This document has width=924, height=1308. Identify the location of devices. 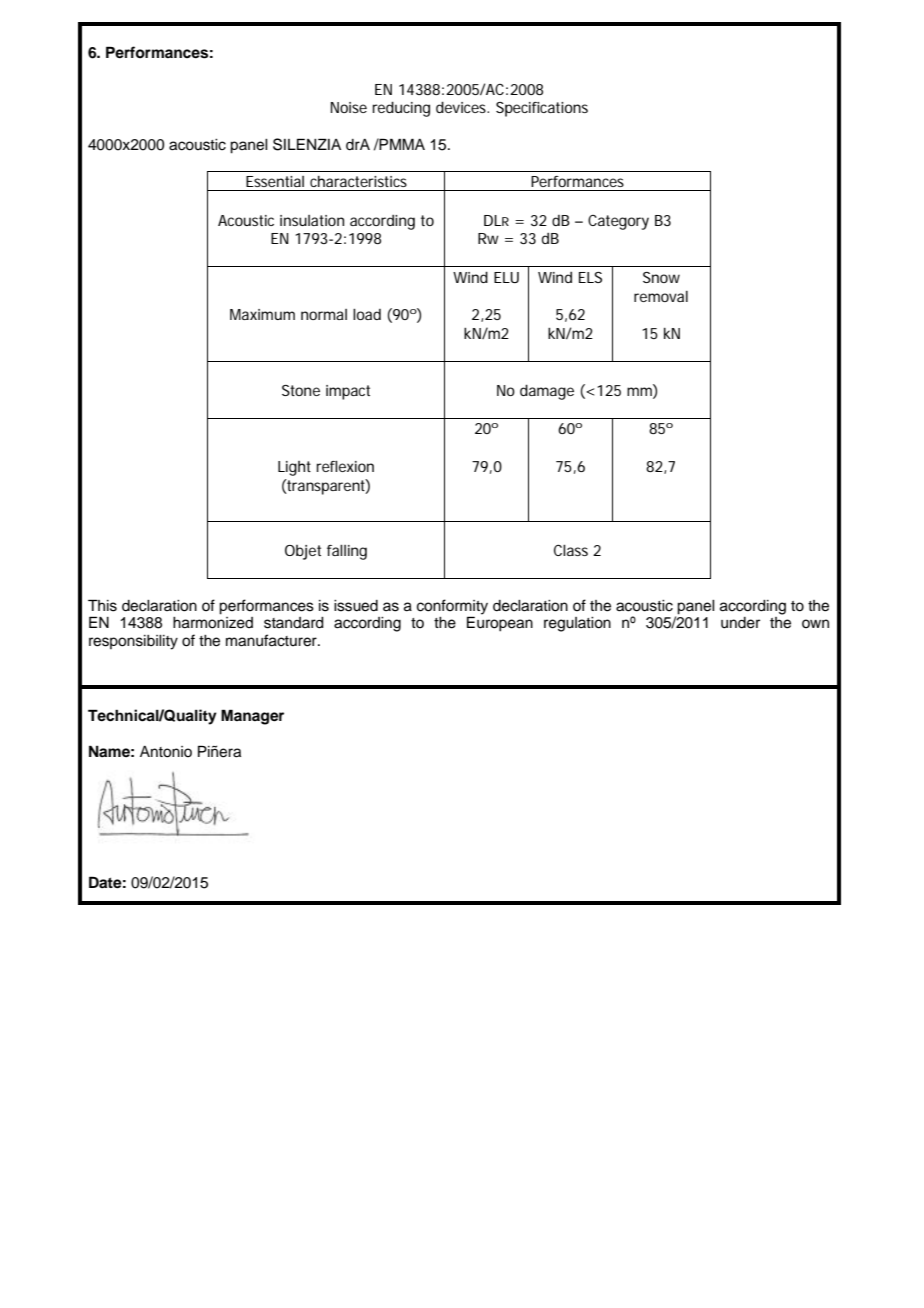
(462, 107).
